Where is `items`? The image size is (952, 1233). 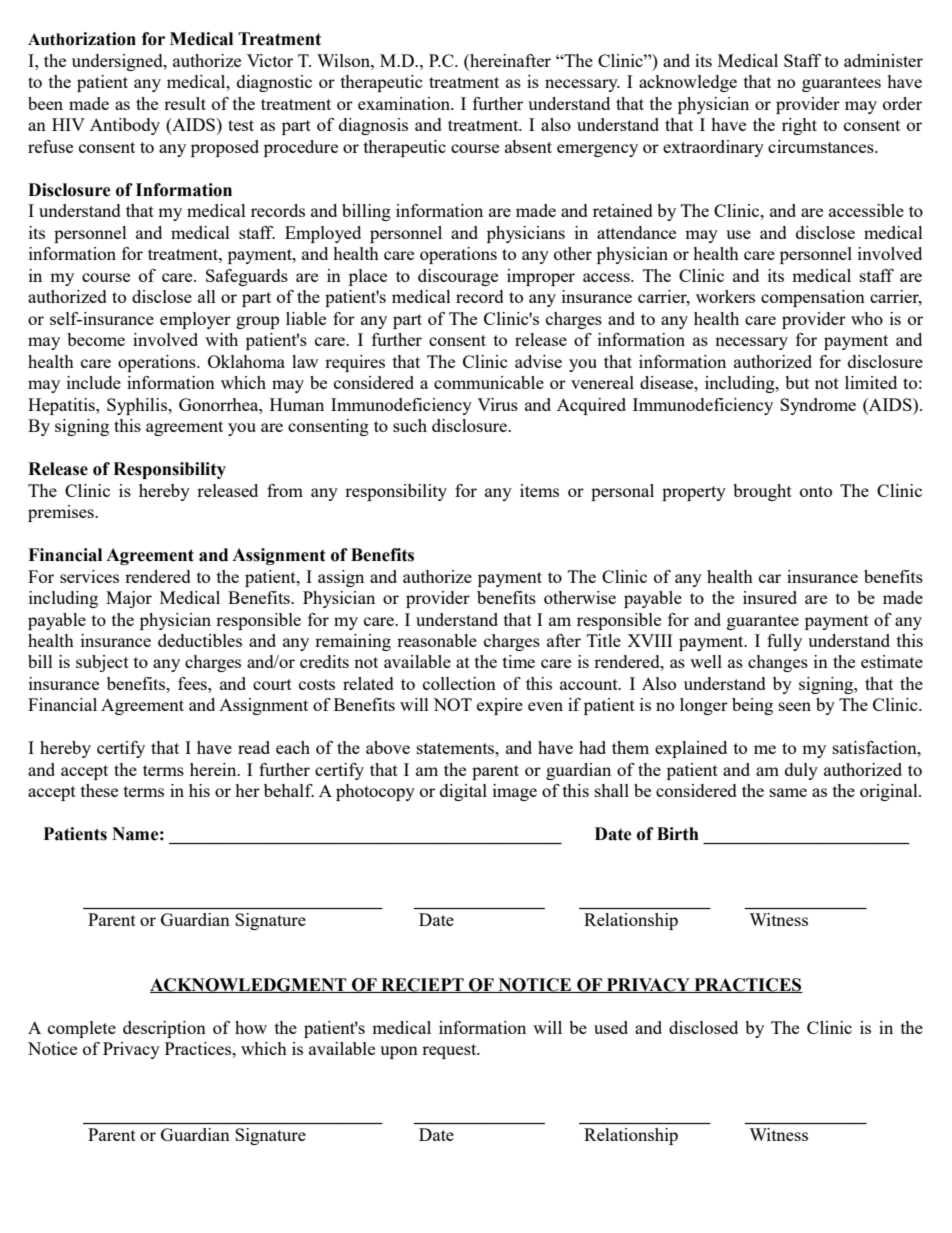
items is located at coordinates (539, 490).
